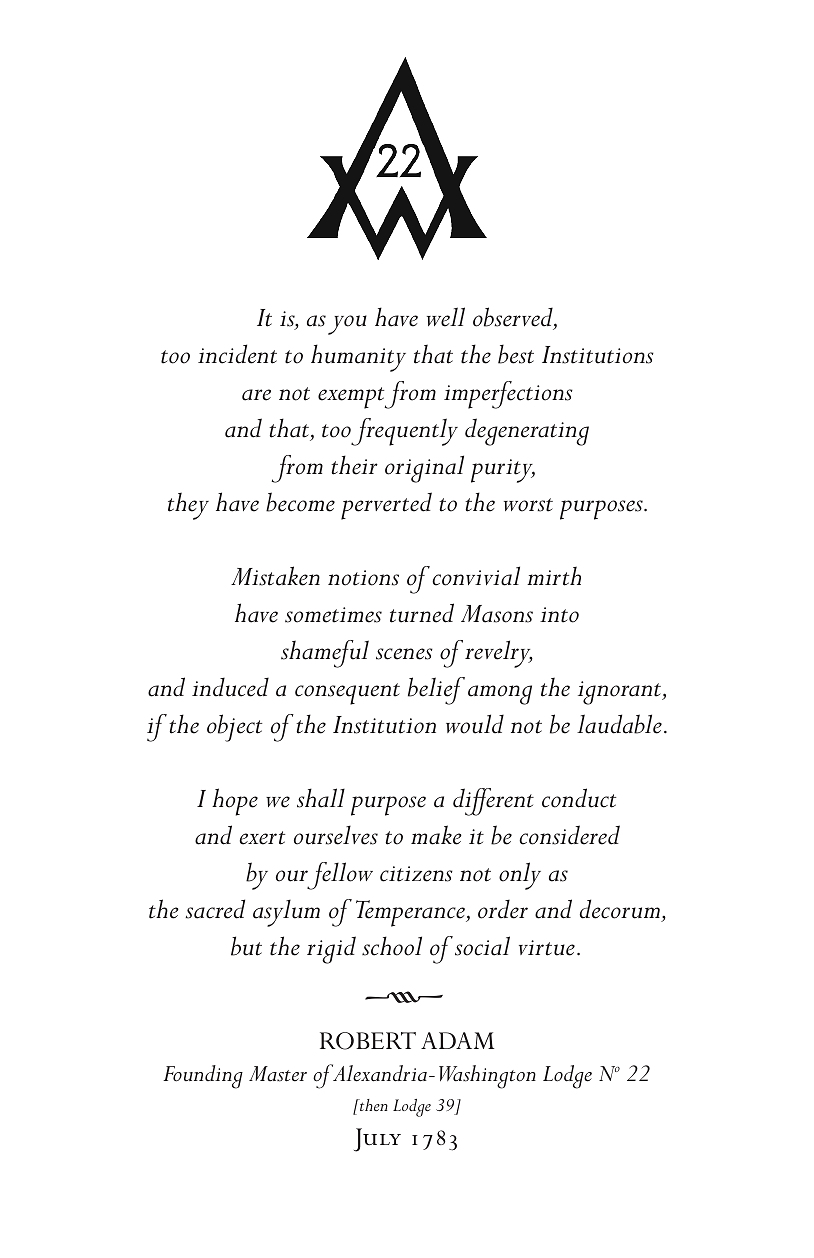  I want to click on turned, so click(422, 613).
